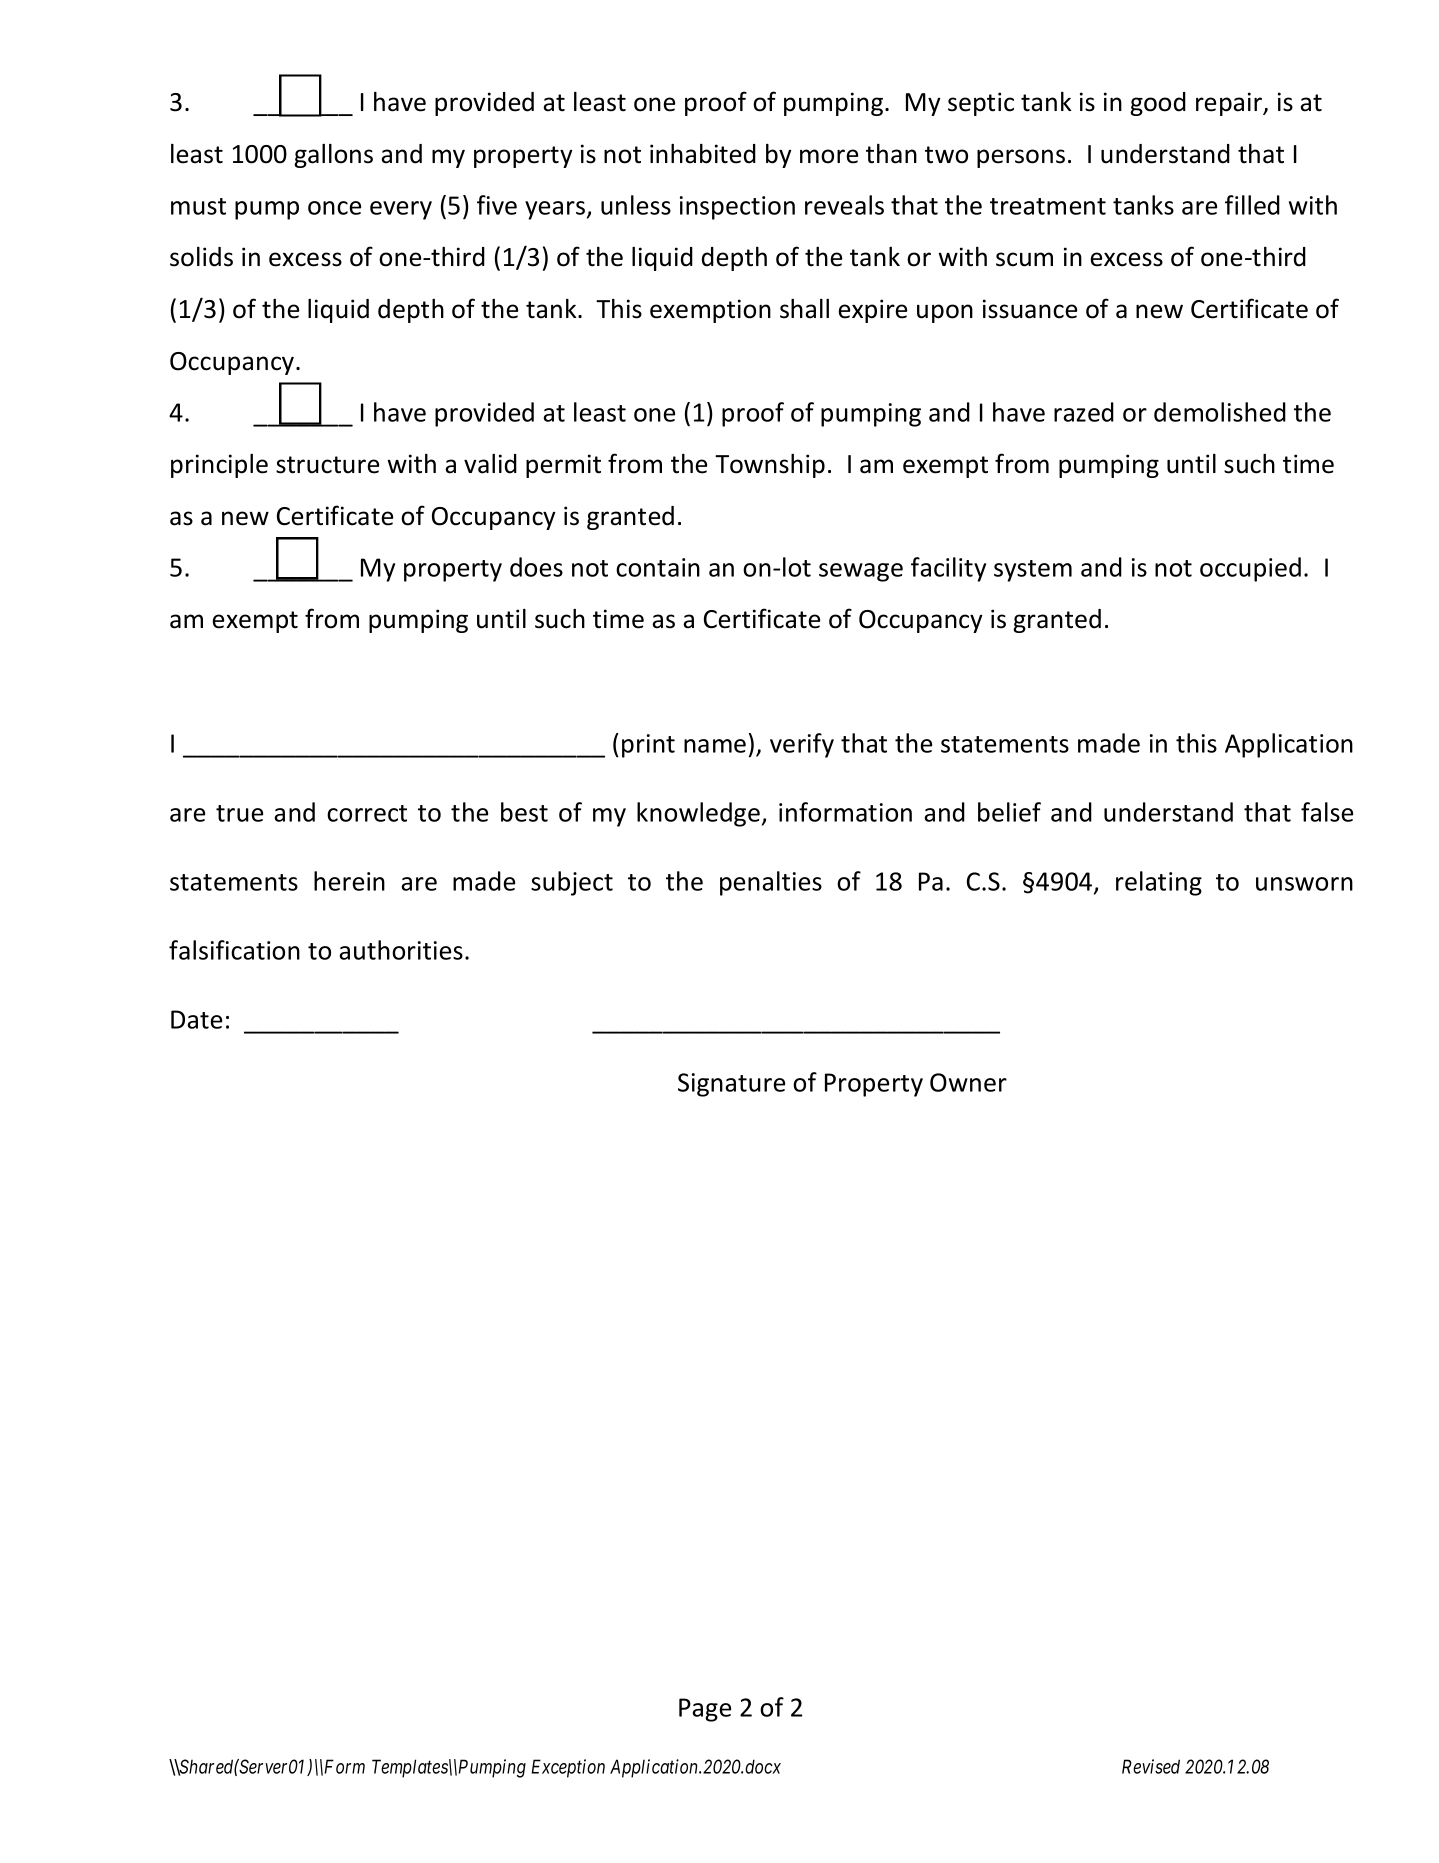  I want to click on Page, so click(705, 1710).
